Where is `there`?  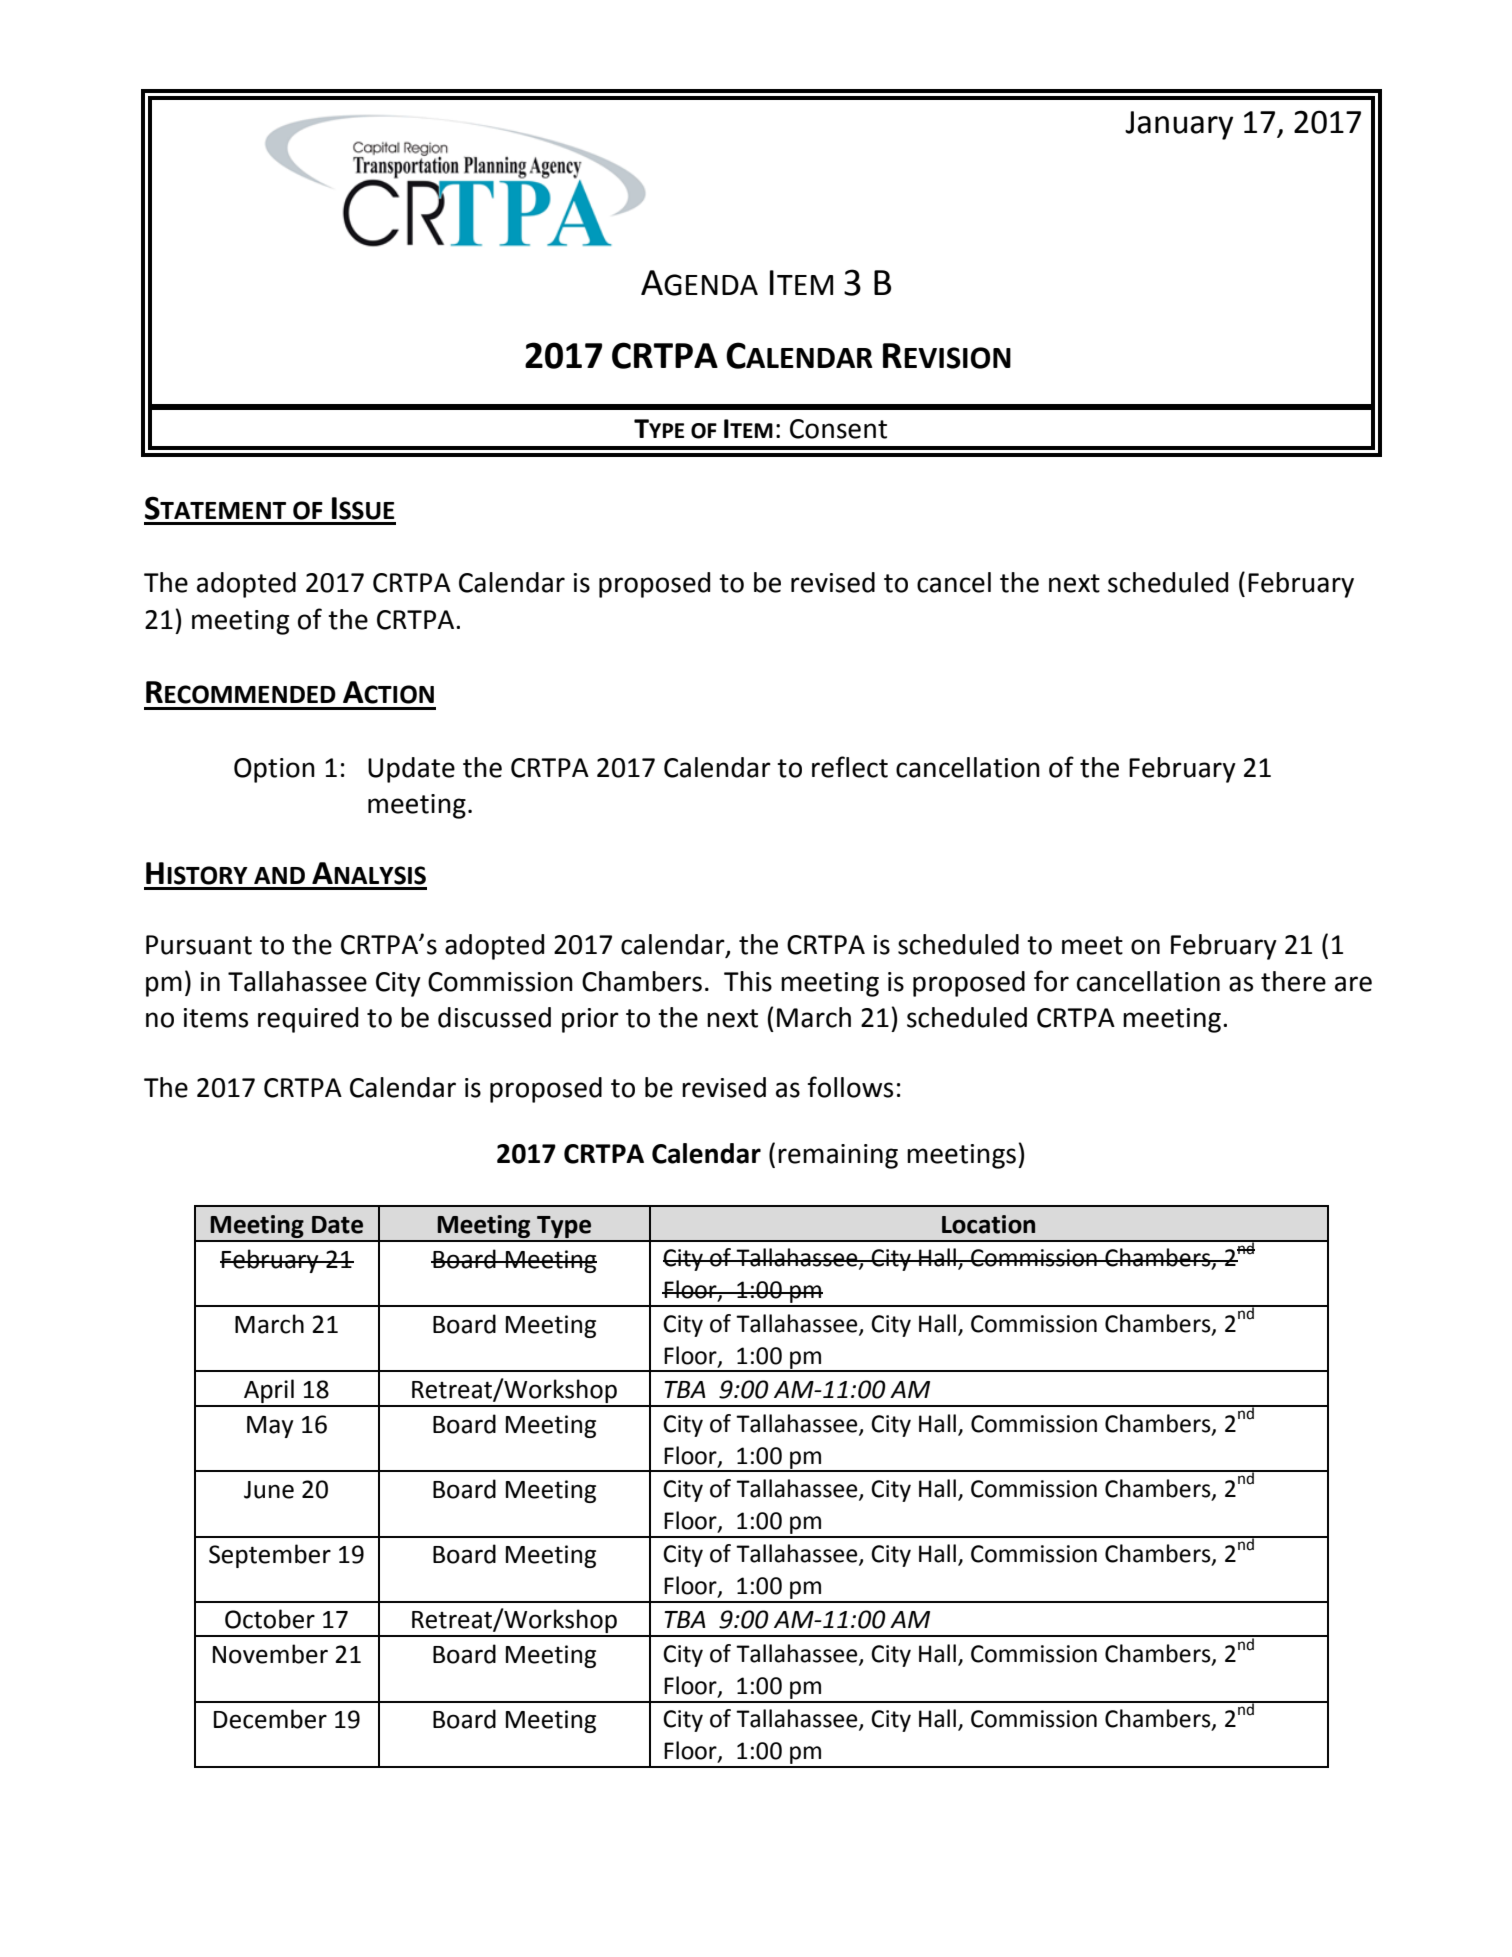 there is located at coordinates (1293, 981).
